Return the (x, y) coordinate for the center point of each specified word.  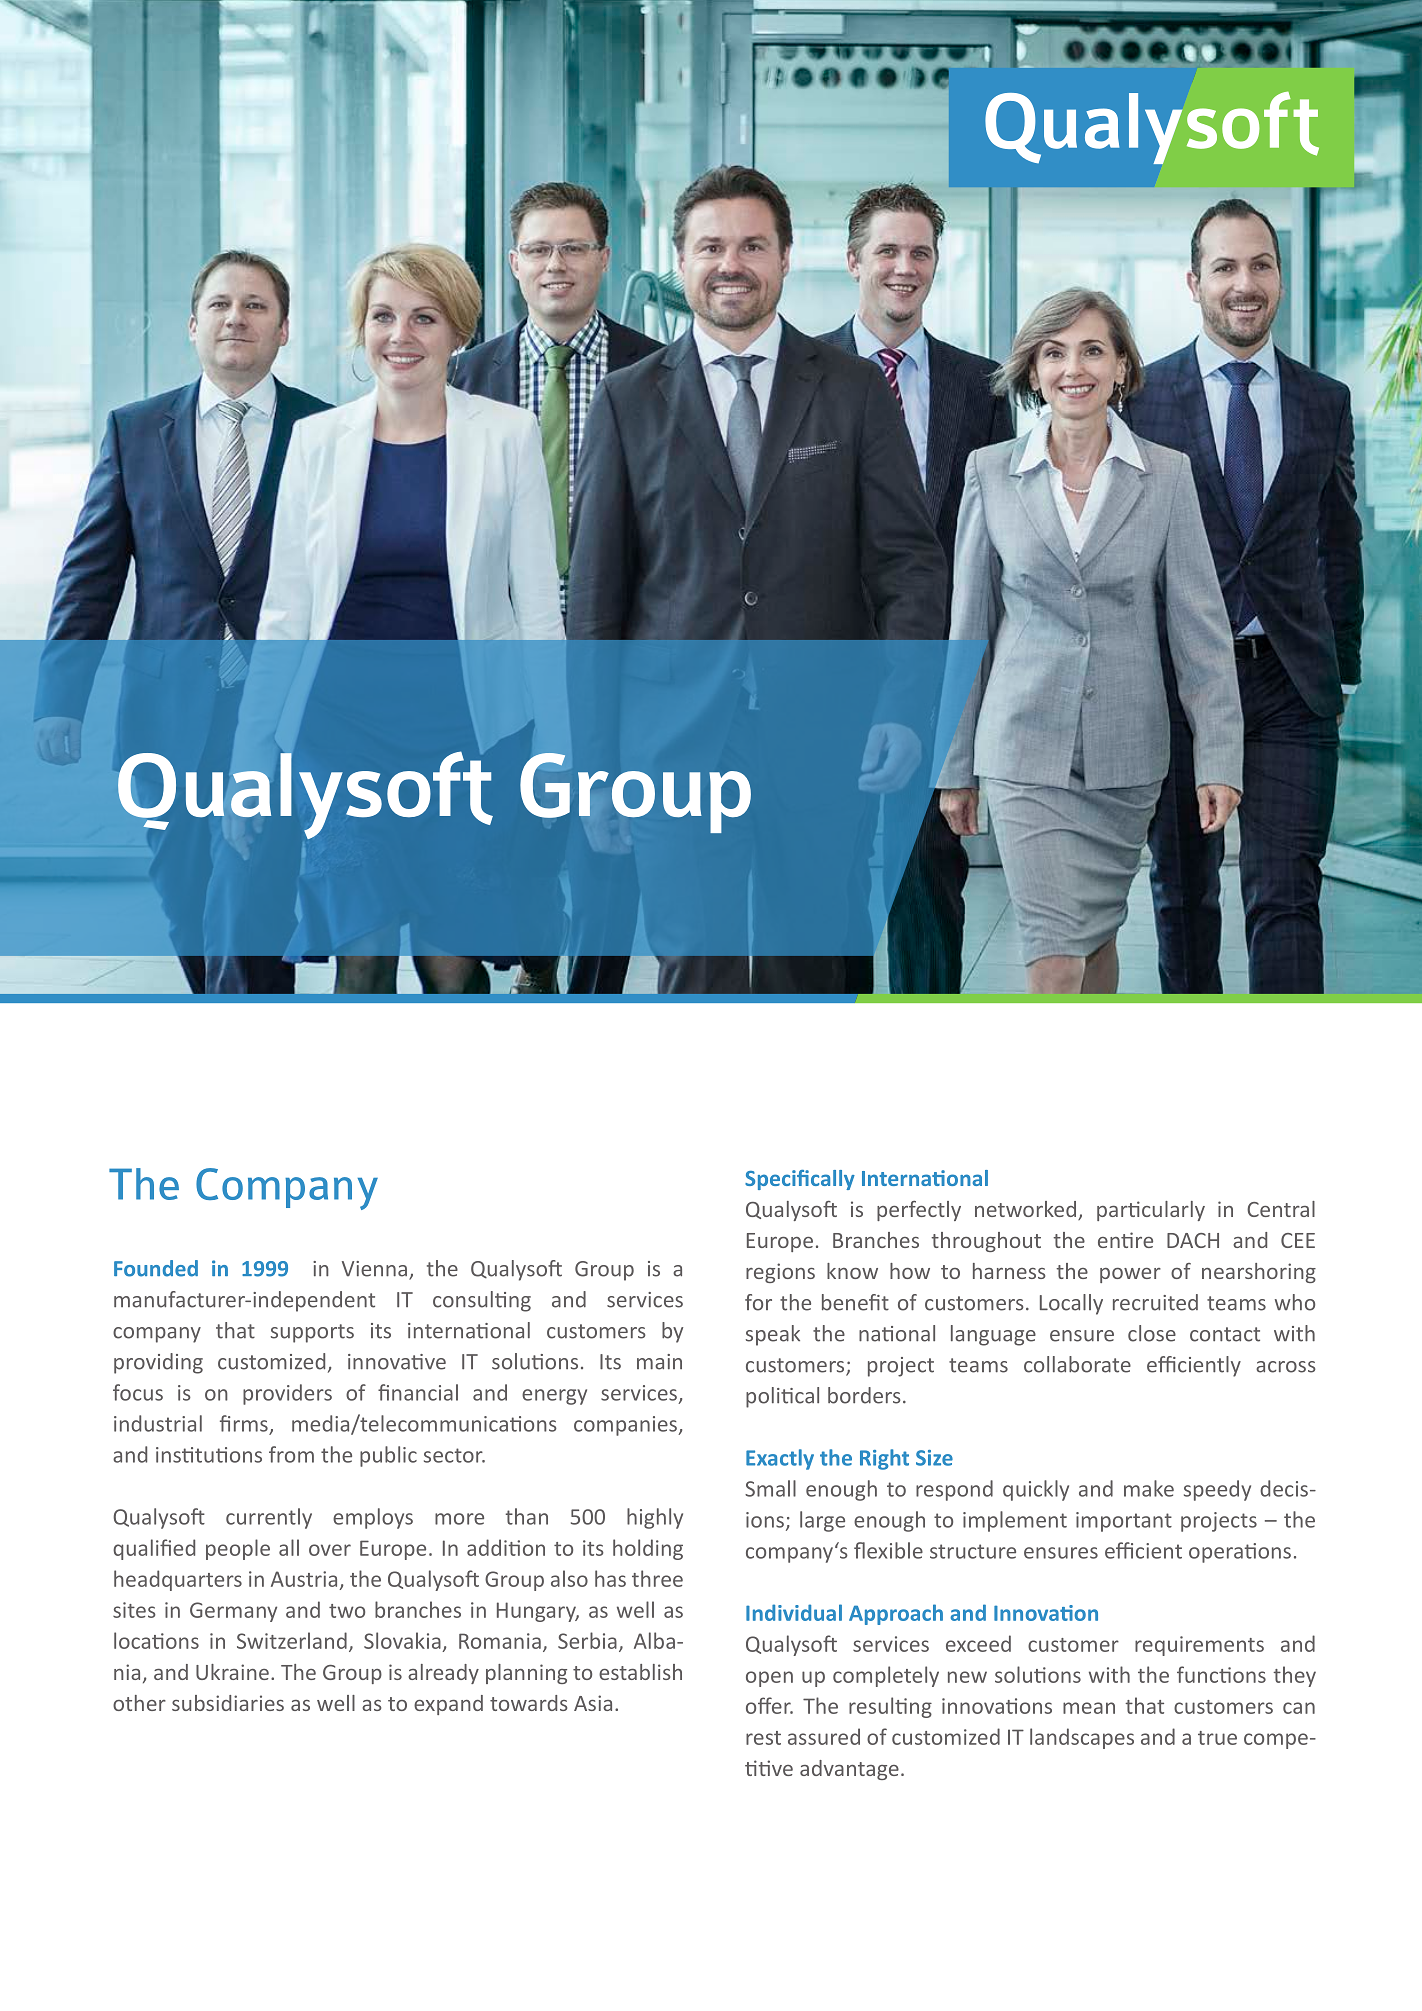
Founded (156, 1268)
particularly (1151, 1211)
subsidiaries (228, 1703)
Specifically (800, 1180)
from (291, 1454)
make (1149, 1488)
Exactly (780, 1459)
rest (763, 1738)
